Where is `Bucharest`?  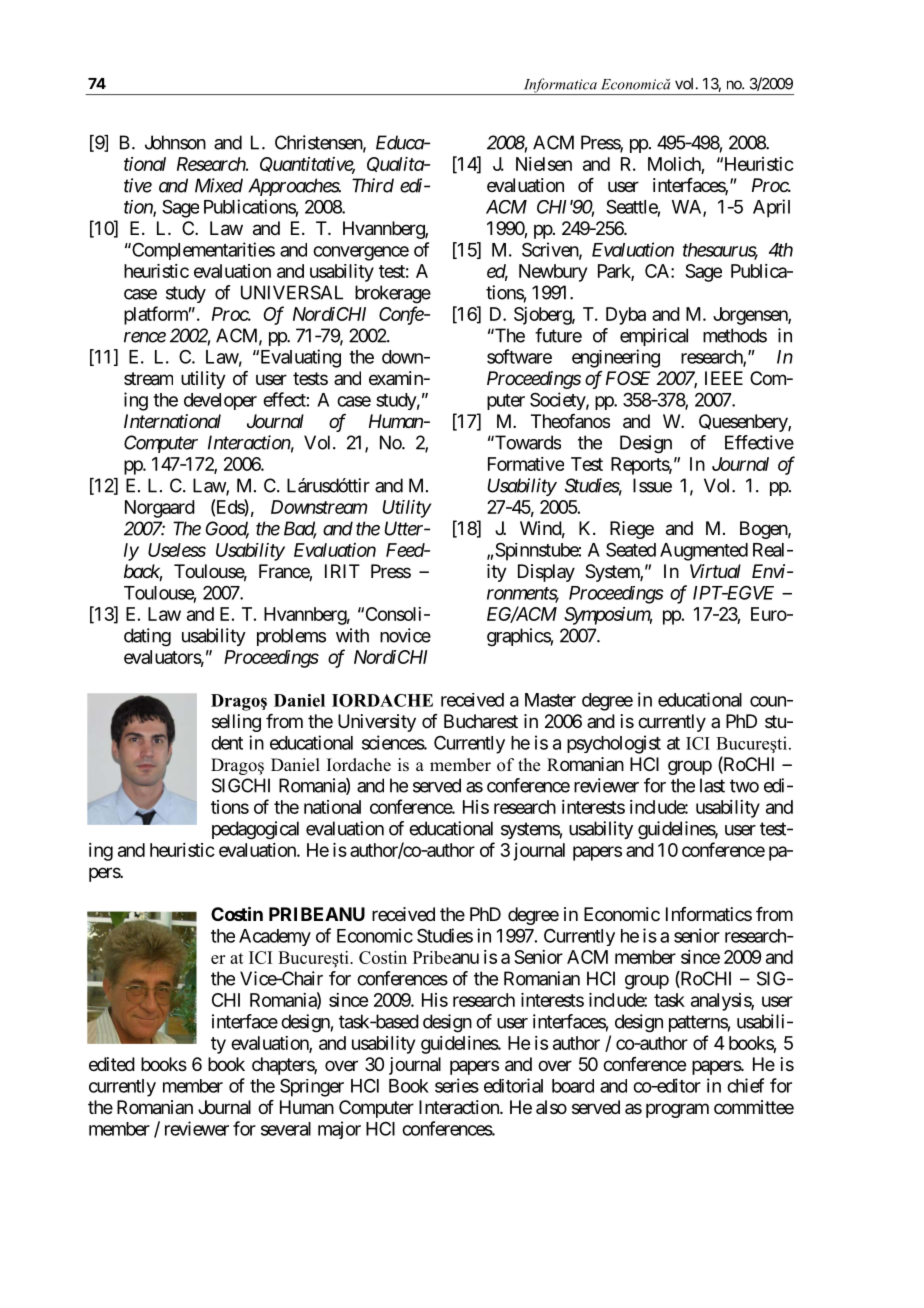 Bucharest is located at coordinates (481, 721).
